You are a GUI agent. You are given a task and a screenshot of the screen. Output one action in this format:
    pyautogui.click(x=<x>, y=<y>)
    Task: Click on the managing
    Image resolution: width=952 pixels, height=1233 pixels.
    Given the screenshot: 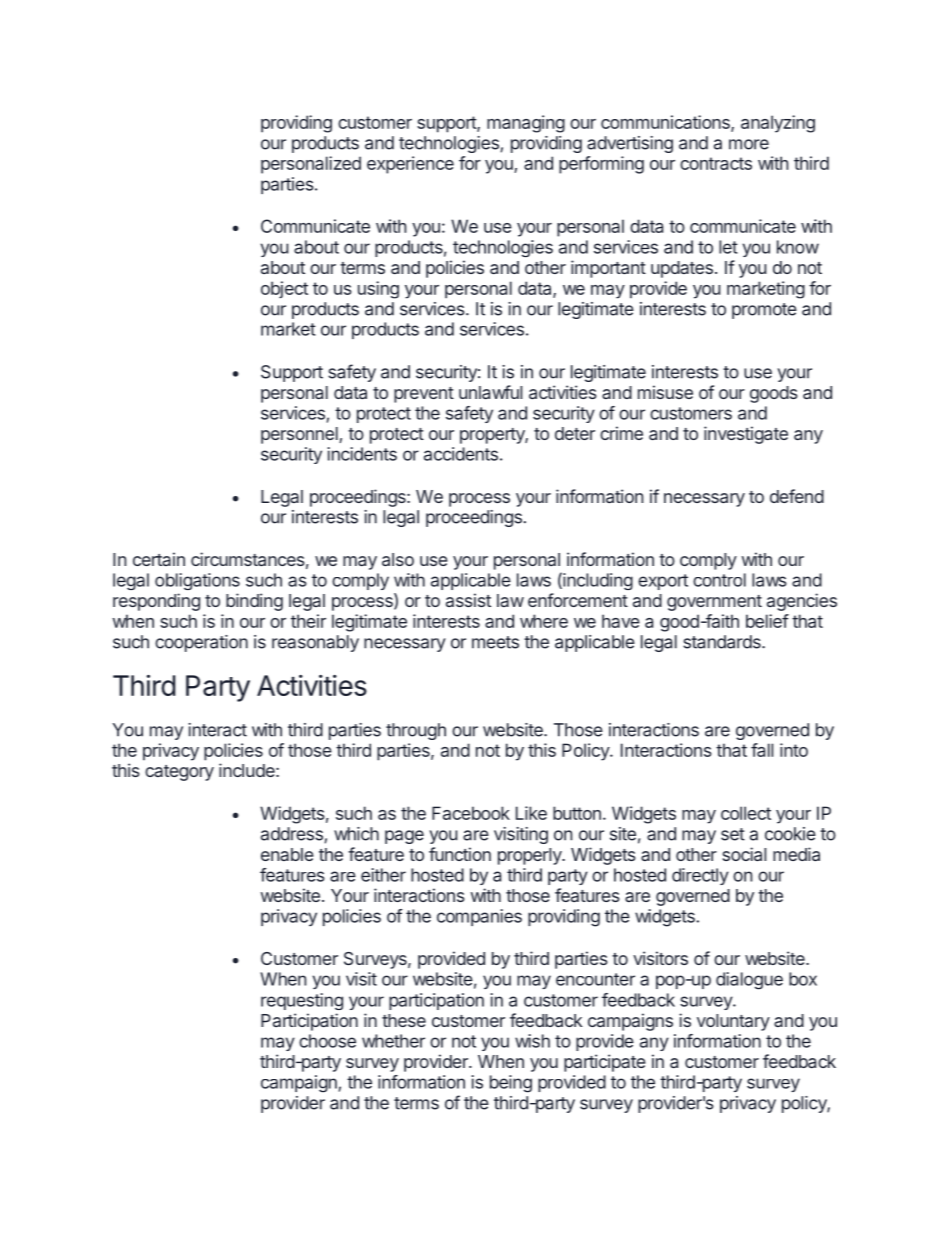 What is the action you would take?
    pyautogui.click(x=526, y=124)
